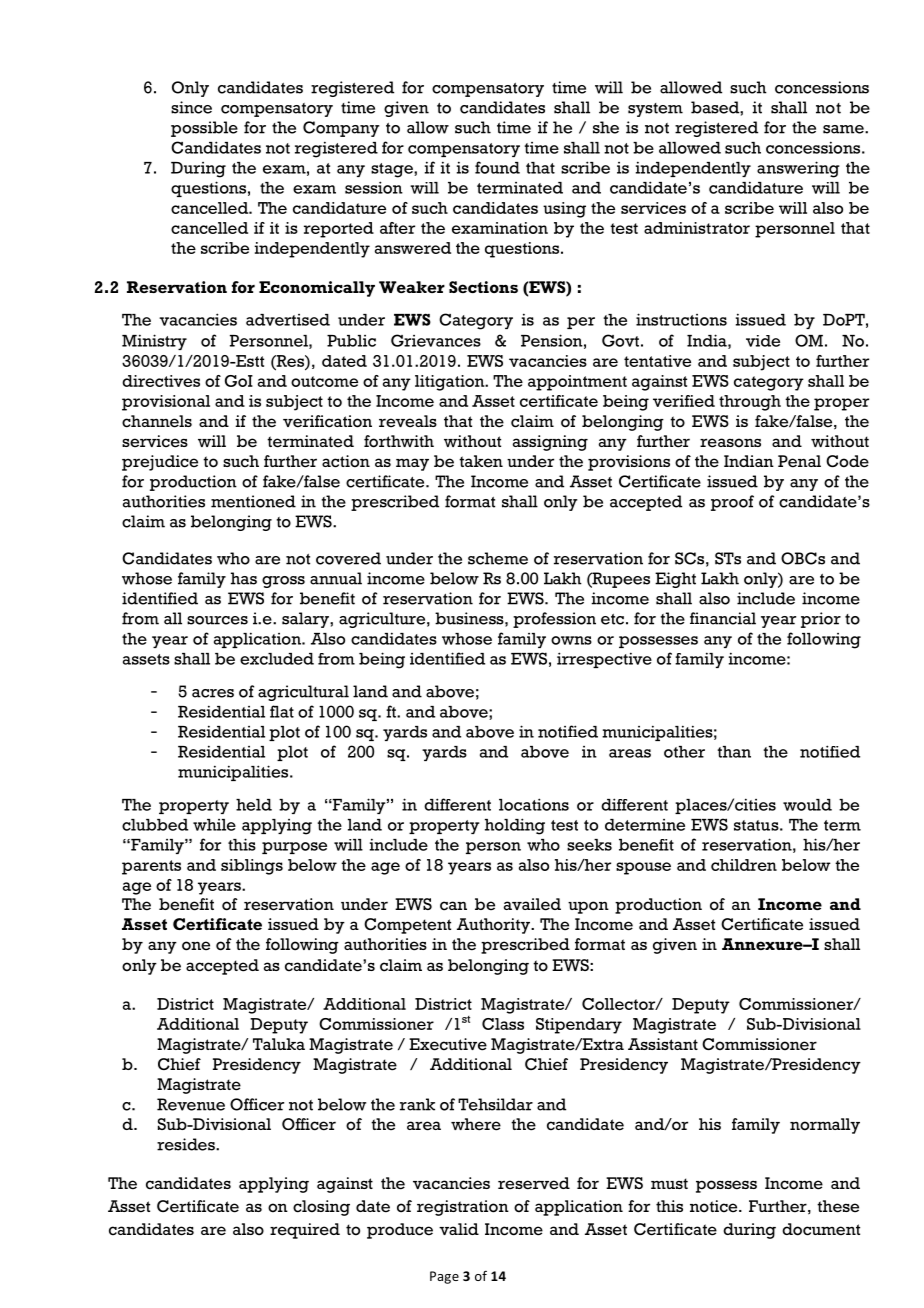  Describe the element at coordinates (571, 640) in the image. I see `owns` at that location.
